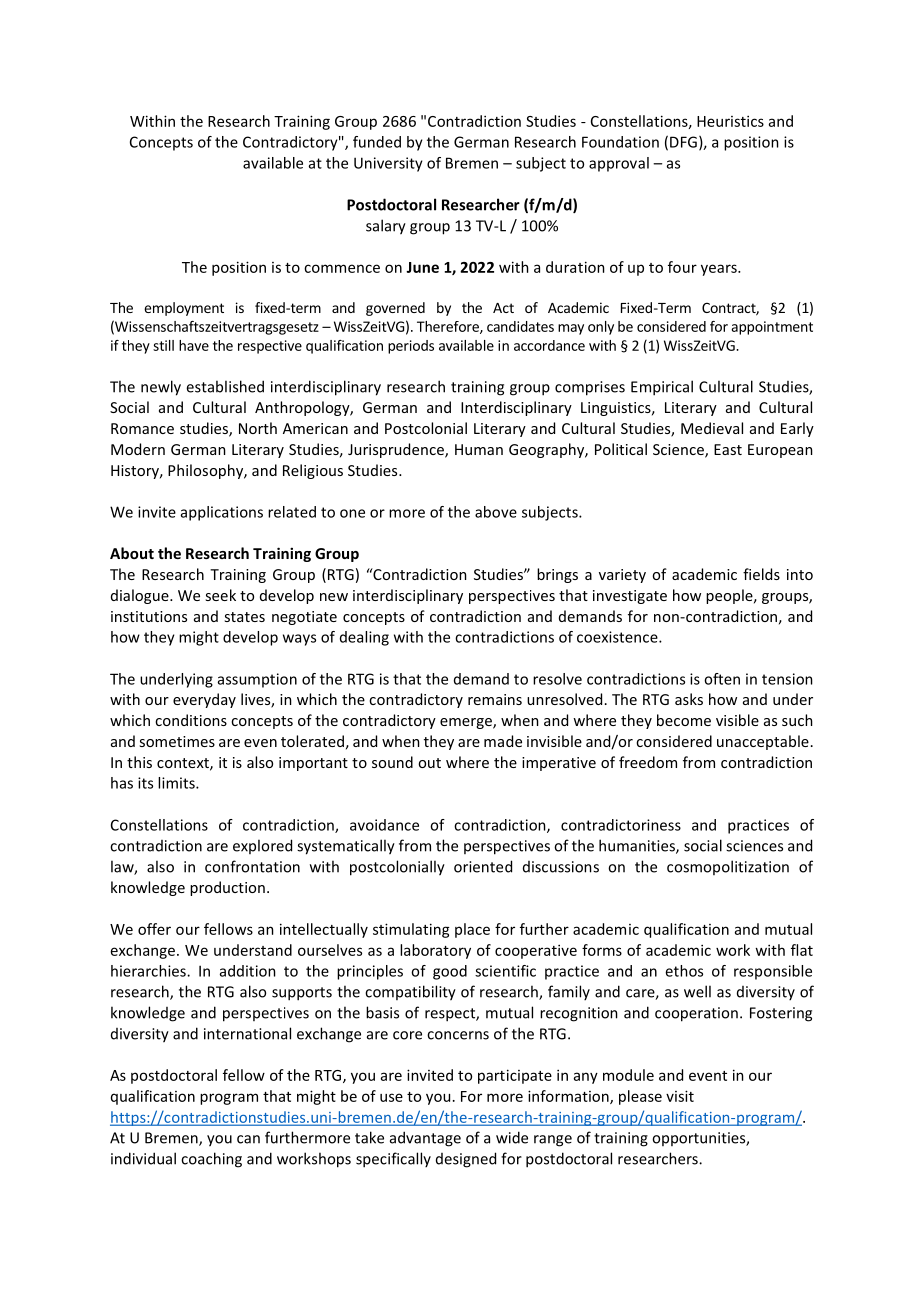 The width and height of the page is (924, 1308). I want to click on DFG, so click(683, 142).
